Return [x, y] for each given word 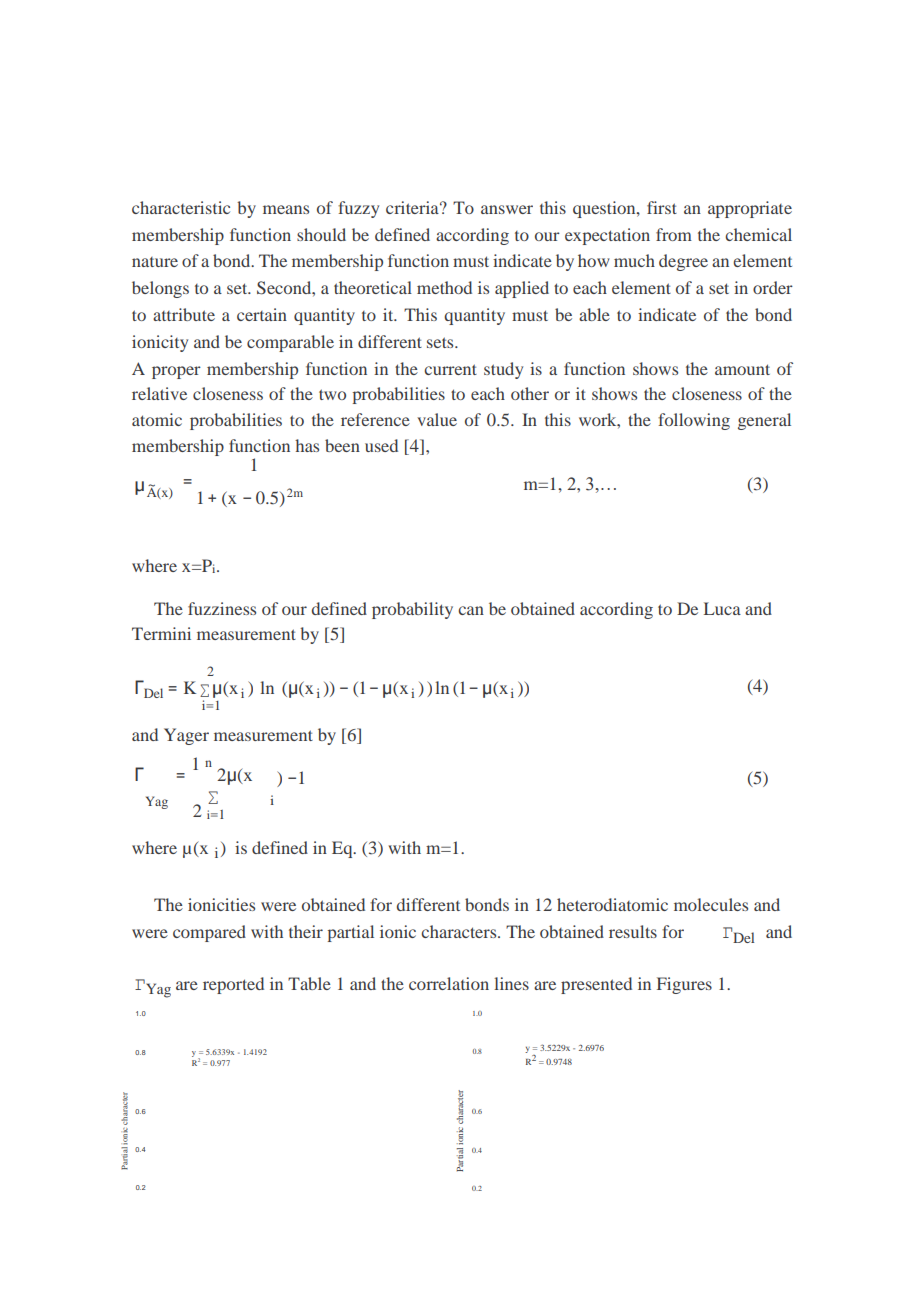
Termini [161, 633]
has [307, 445]
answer [507, 209]
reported [233, 985]
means [286, 209]
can [471, 610]
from [674, 234]
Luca [722, 608]
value [437, 419]
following [694, 421]
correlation [449, 983]
